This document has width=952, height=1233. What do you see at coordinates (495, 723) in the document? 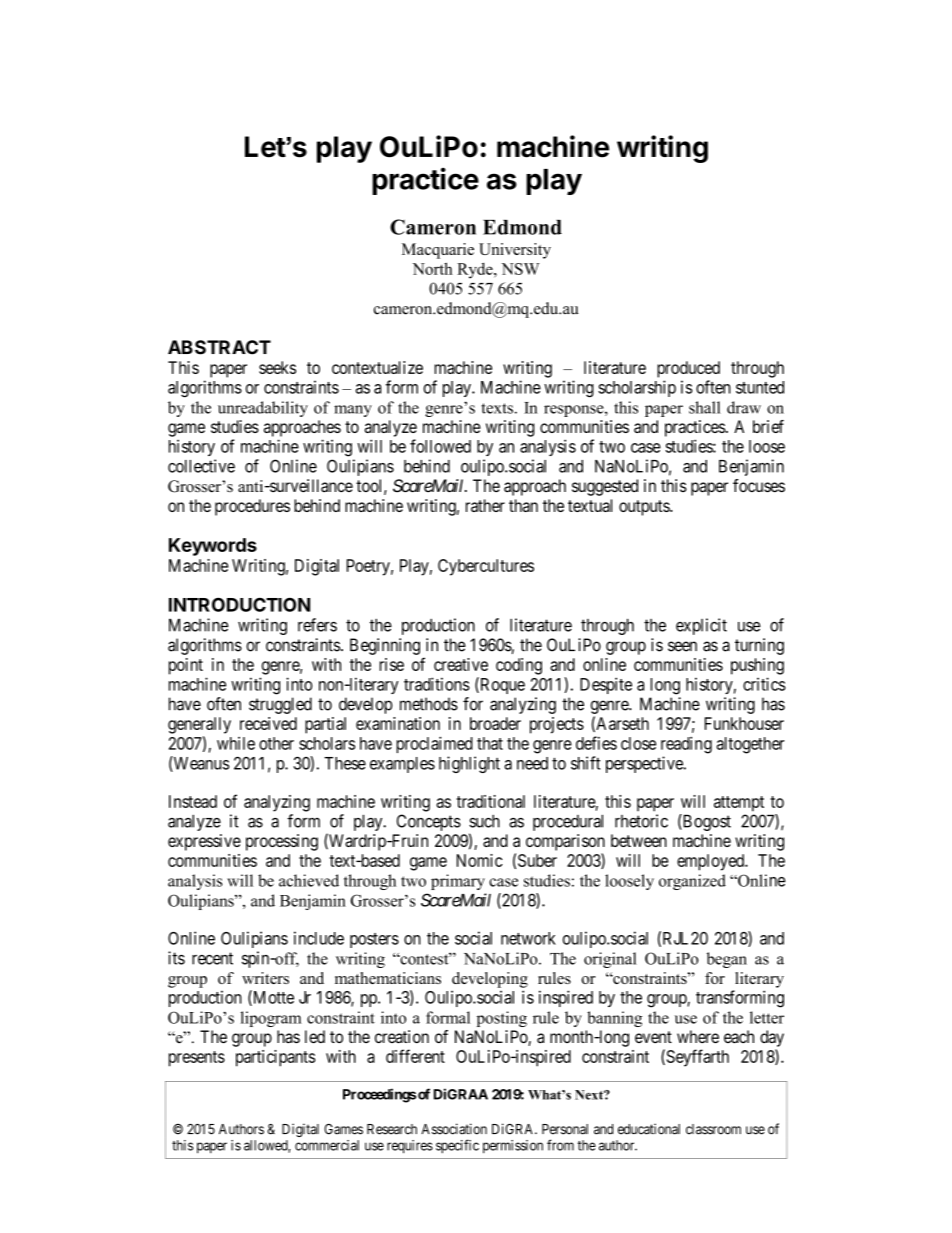
I see `broader` at bounding box center [495, 723].
